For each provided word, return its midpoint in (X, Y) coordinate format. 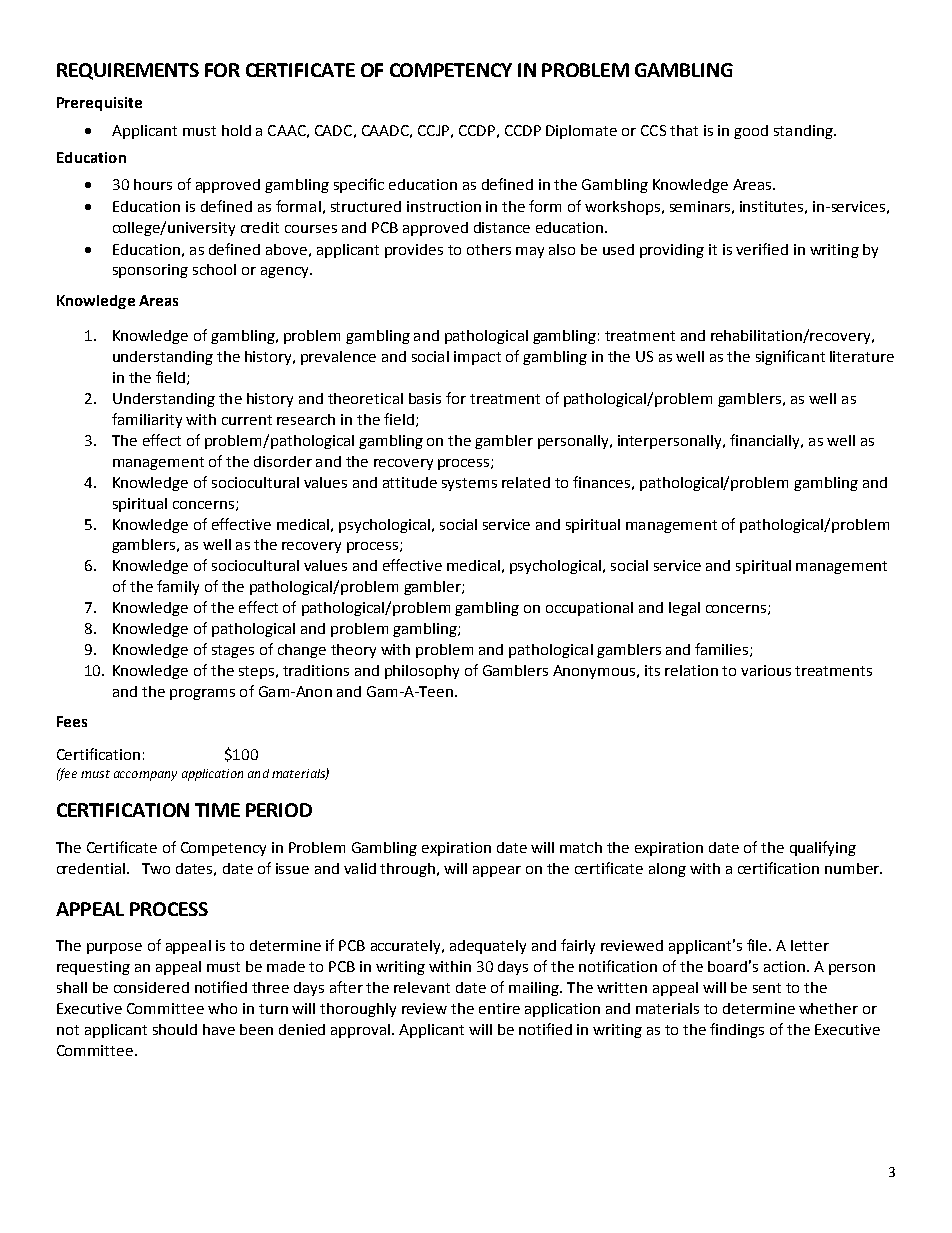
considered (151, 987)
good (751, 132)
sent (767, 988)
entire (499, 1008)
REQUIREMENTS (128, 71)
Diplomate (581, 132)
